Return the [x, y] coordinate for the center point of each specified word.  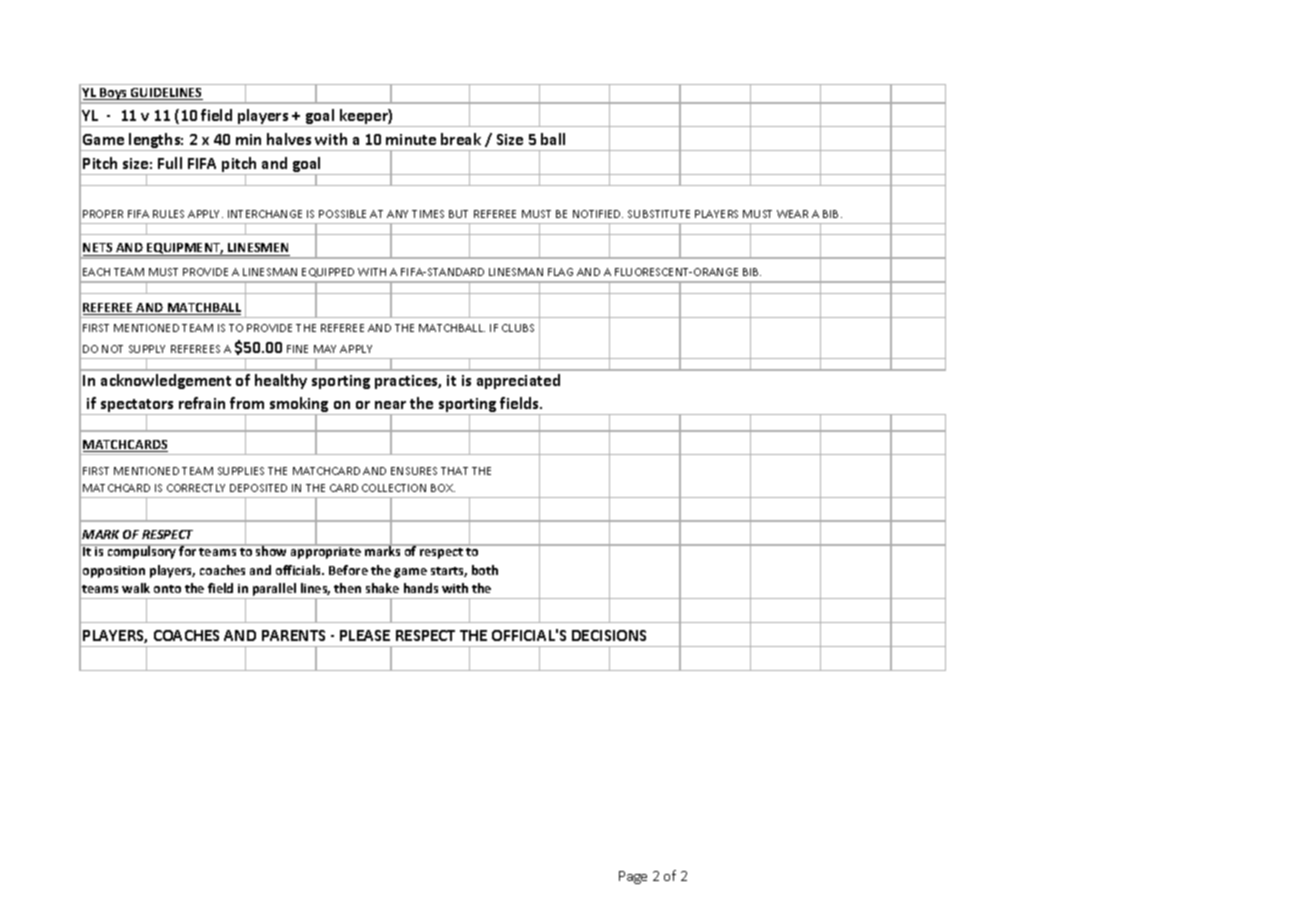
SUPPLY [147, 349]
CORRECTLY [196, 488]
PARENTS [293, 635]
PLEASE [365, 635]
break [461, 139]
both [485, 570]
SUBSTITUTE [659, 214]
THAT [454, 471]
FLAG [560, 272]
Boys [113, 94]
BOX [443, 488]
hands [421, 588]
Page [633, 877]
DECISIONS [609, 635]
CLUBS [518, 328]
